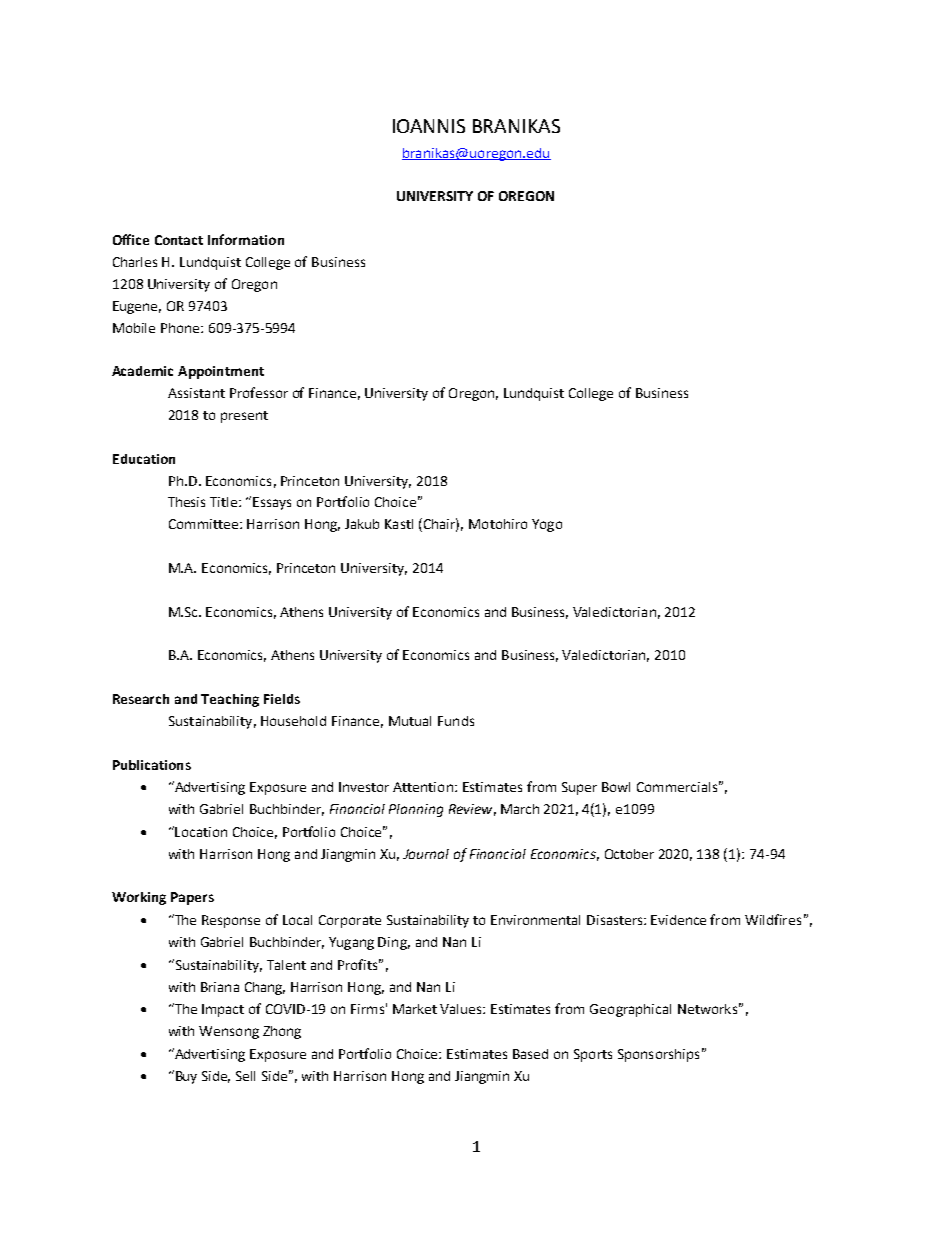 The image size is (952, 1233). I want to click on Jakub, so click(362, 524).
